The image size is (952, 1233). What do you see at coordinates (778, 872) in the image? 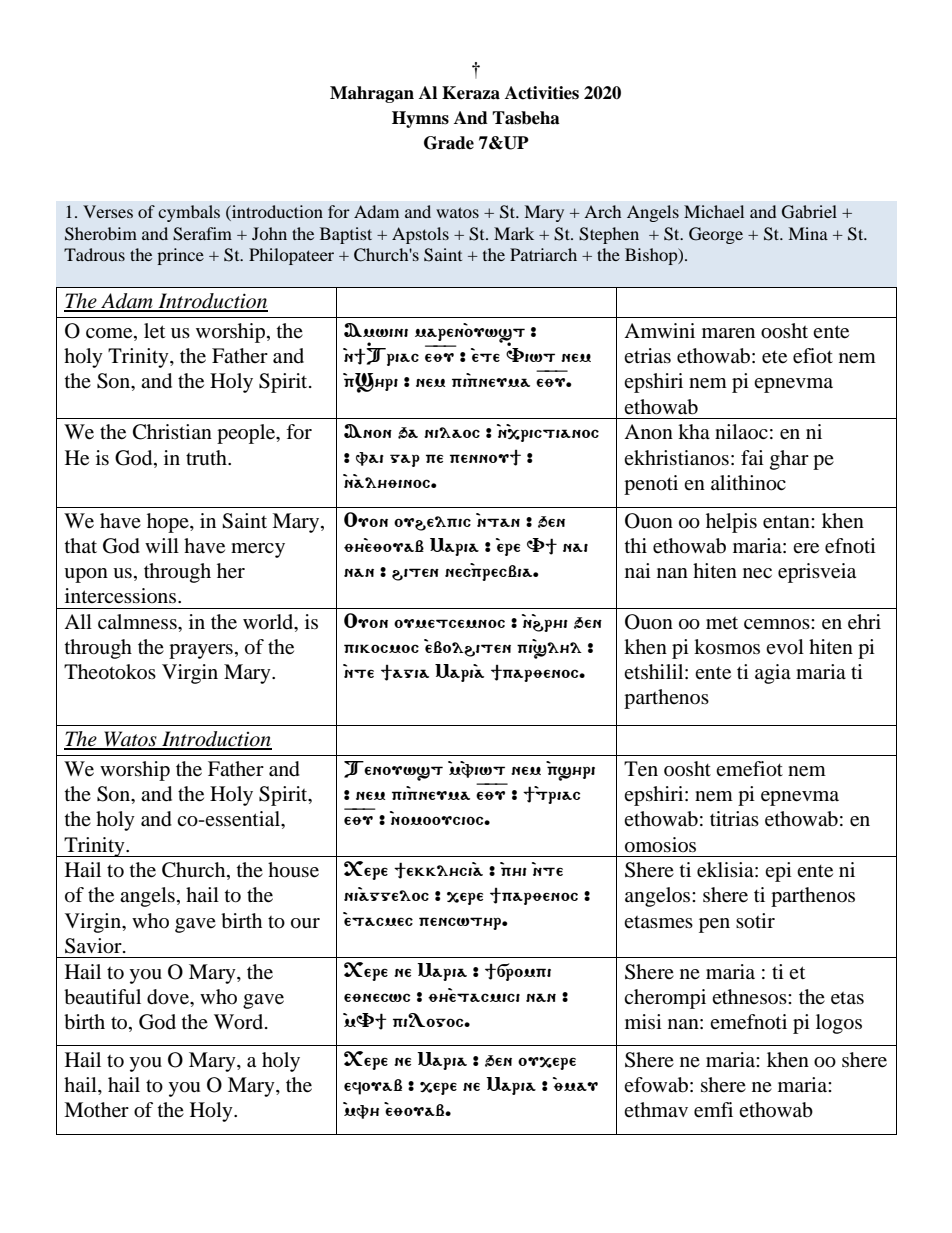
I see `epi` at bounding box center [778, 872].
